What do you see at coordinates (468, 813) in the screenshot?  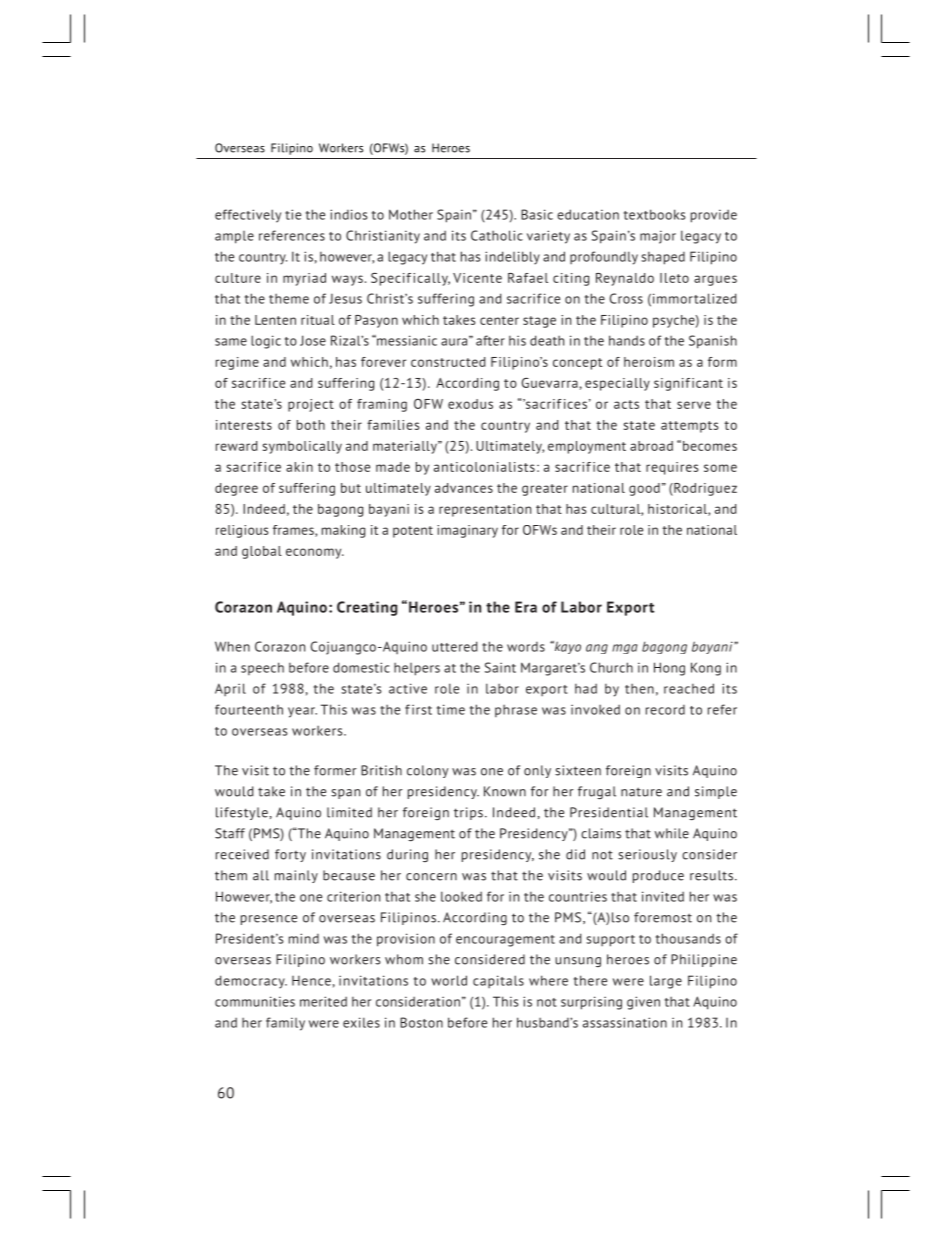 I see `trips` at bounding box center [468, 813].
